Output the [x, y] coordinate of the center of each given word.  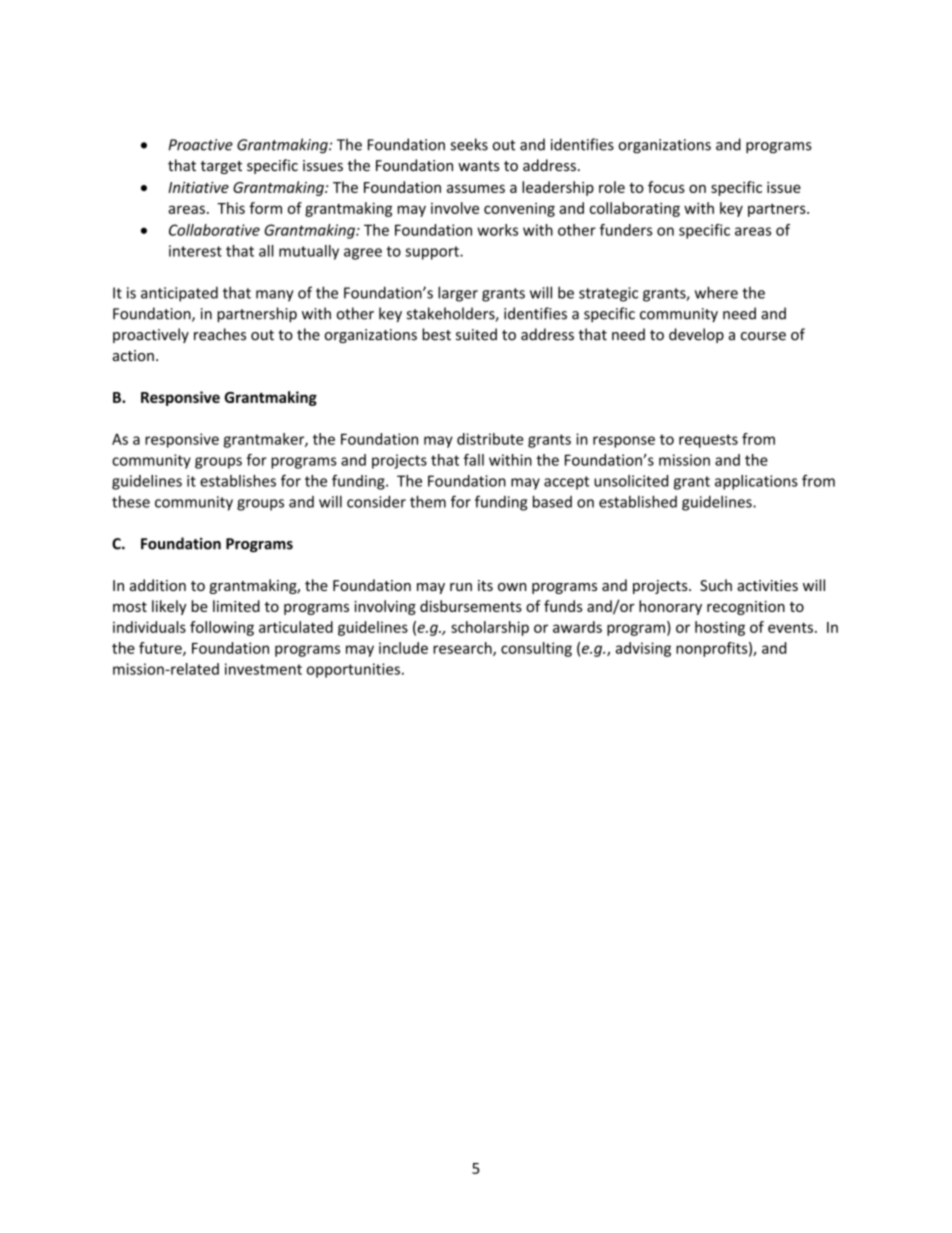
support [433, 253]
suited [476, 334]
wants [479, 166]
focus [666, 187]
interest [195, 251]
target [221, 167]
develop [696, 335]
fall [474, 460]
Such [716, 585]
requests [708, 441]
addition [158, 585]
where [716, 292]
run [461, 587]
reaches [220, 334]
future [161, 649]
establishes [238, 481]
